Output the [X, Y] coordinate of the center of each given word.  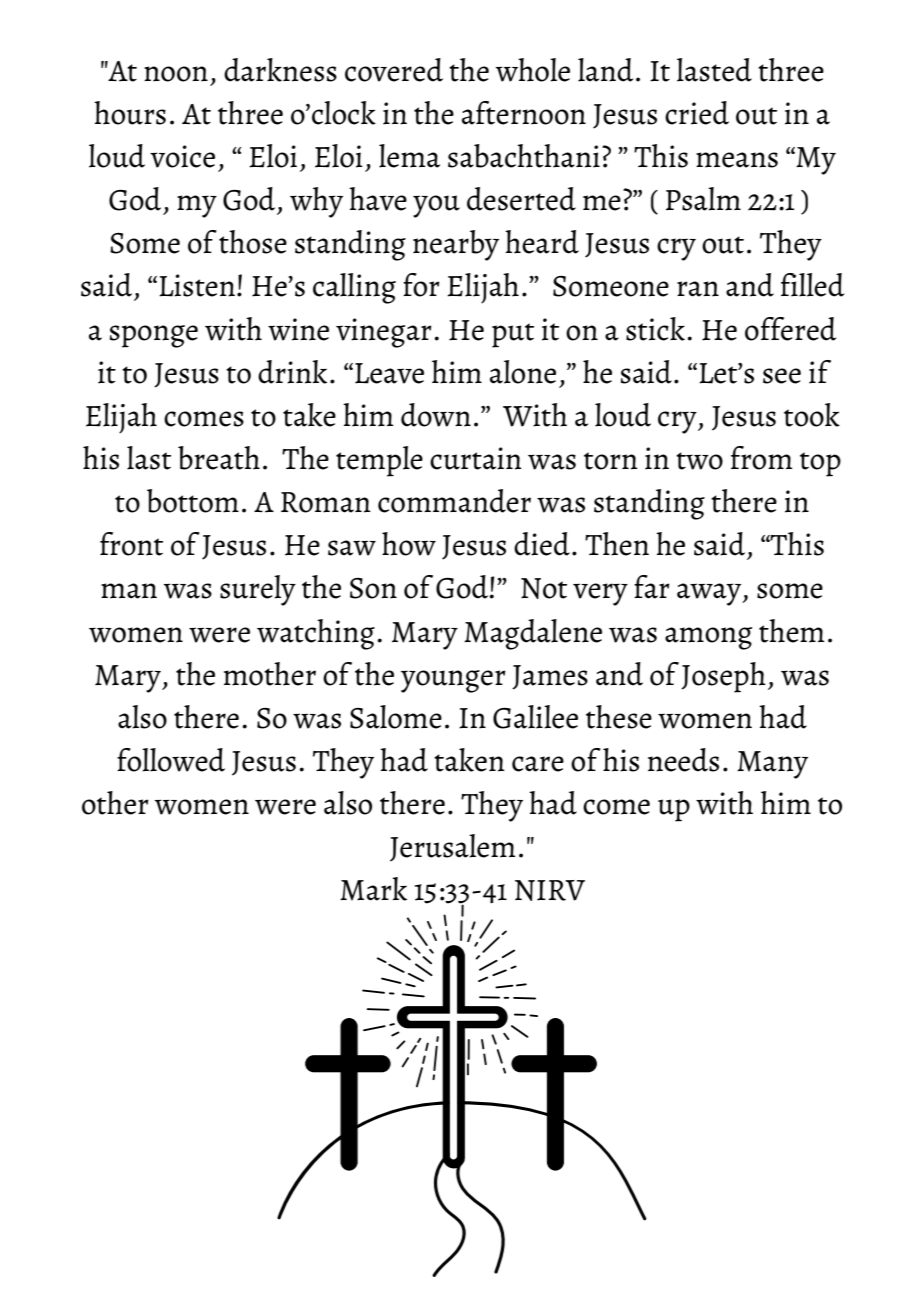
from [761, 458]
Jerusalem [452, 848]
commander [454, 501]
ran [698, 289]
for [421, 285]
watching [316, 634]
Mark [373, 889]
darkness [280, 70]
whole [533, 70]
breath [219, 458]
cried [697, 113]
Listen [198, 285]
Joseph [723, 677]
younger [453, 681]
